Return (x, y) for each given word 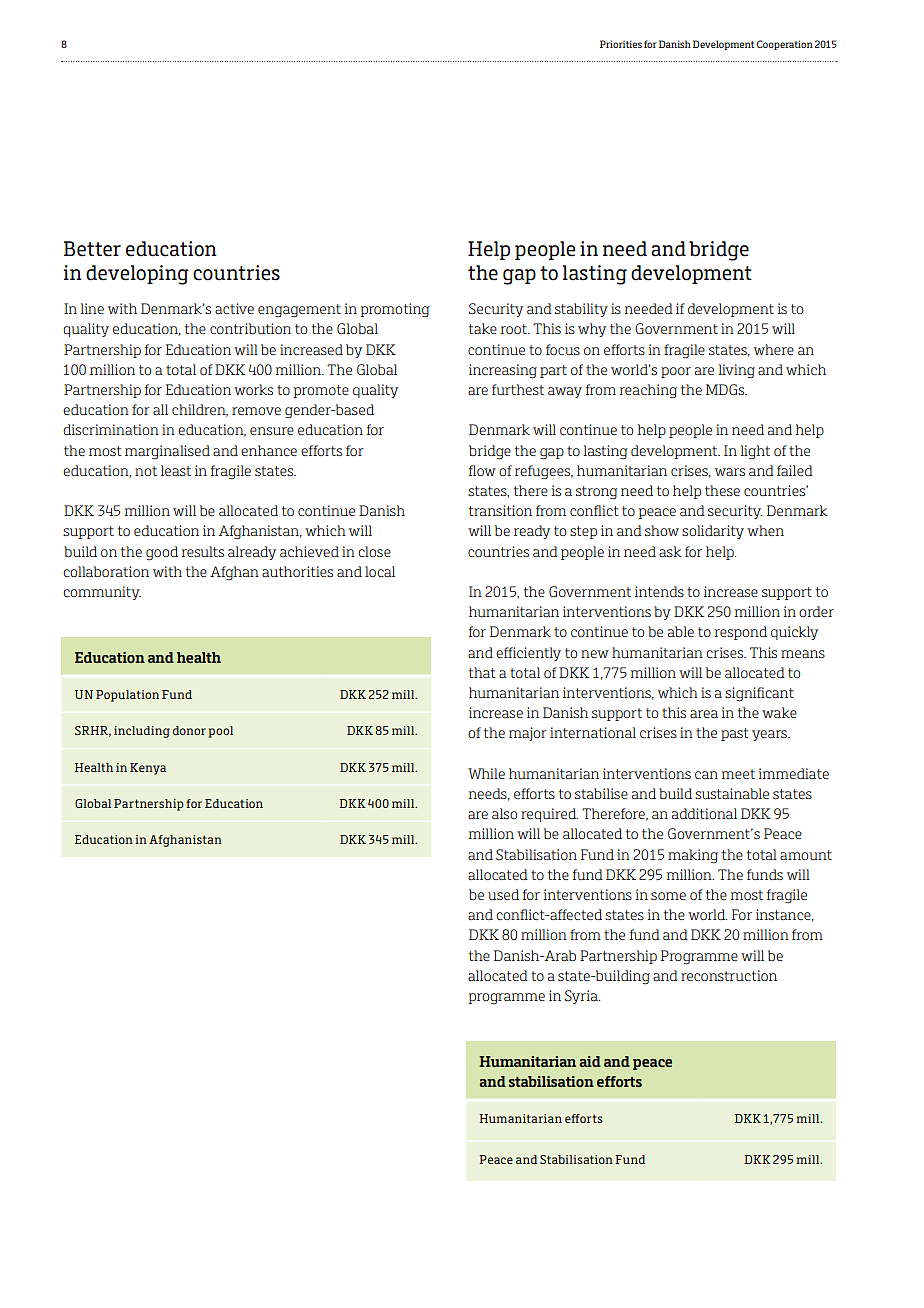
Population (127, 696)
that (482, 672)
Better (92, 249)
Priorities (621, 44)
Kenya (148, 769)
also (504, 813)
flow (482, 470)
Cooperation (785, 45)
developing (137, 275)
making (693, 856)
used (503, 894)
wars (730, 472)
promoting (394, 310)
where (774, 349)
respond (741, 633)
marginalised (167, 452)
